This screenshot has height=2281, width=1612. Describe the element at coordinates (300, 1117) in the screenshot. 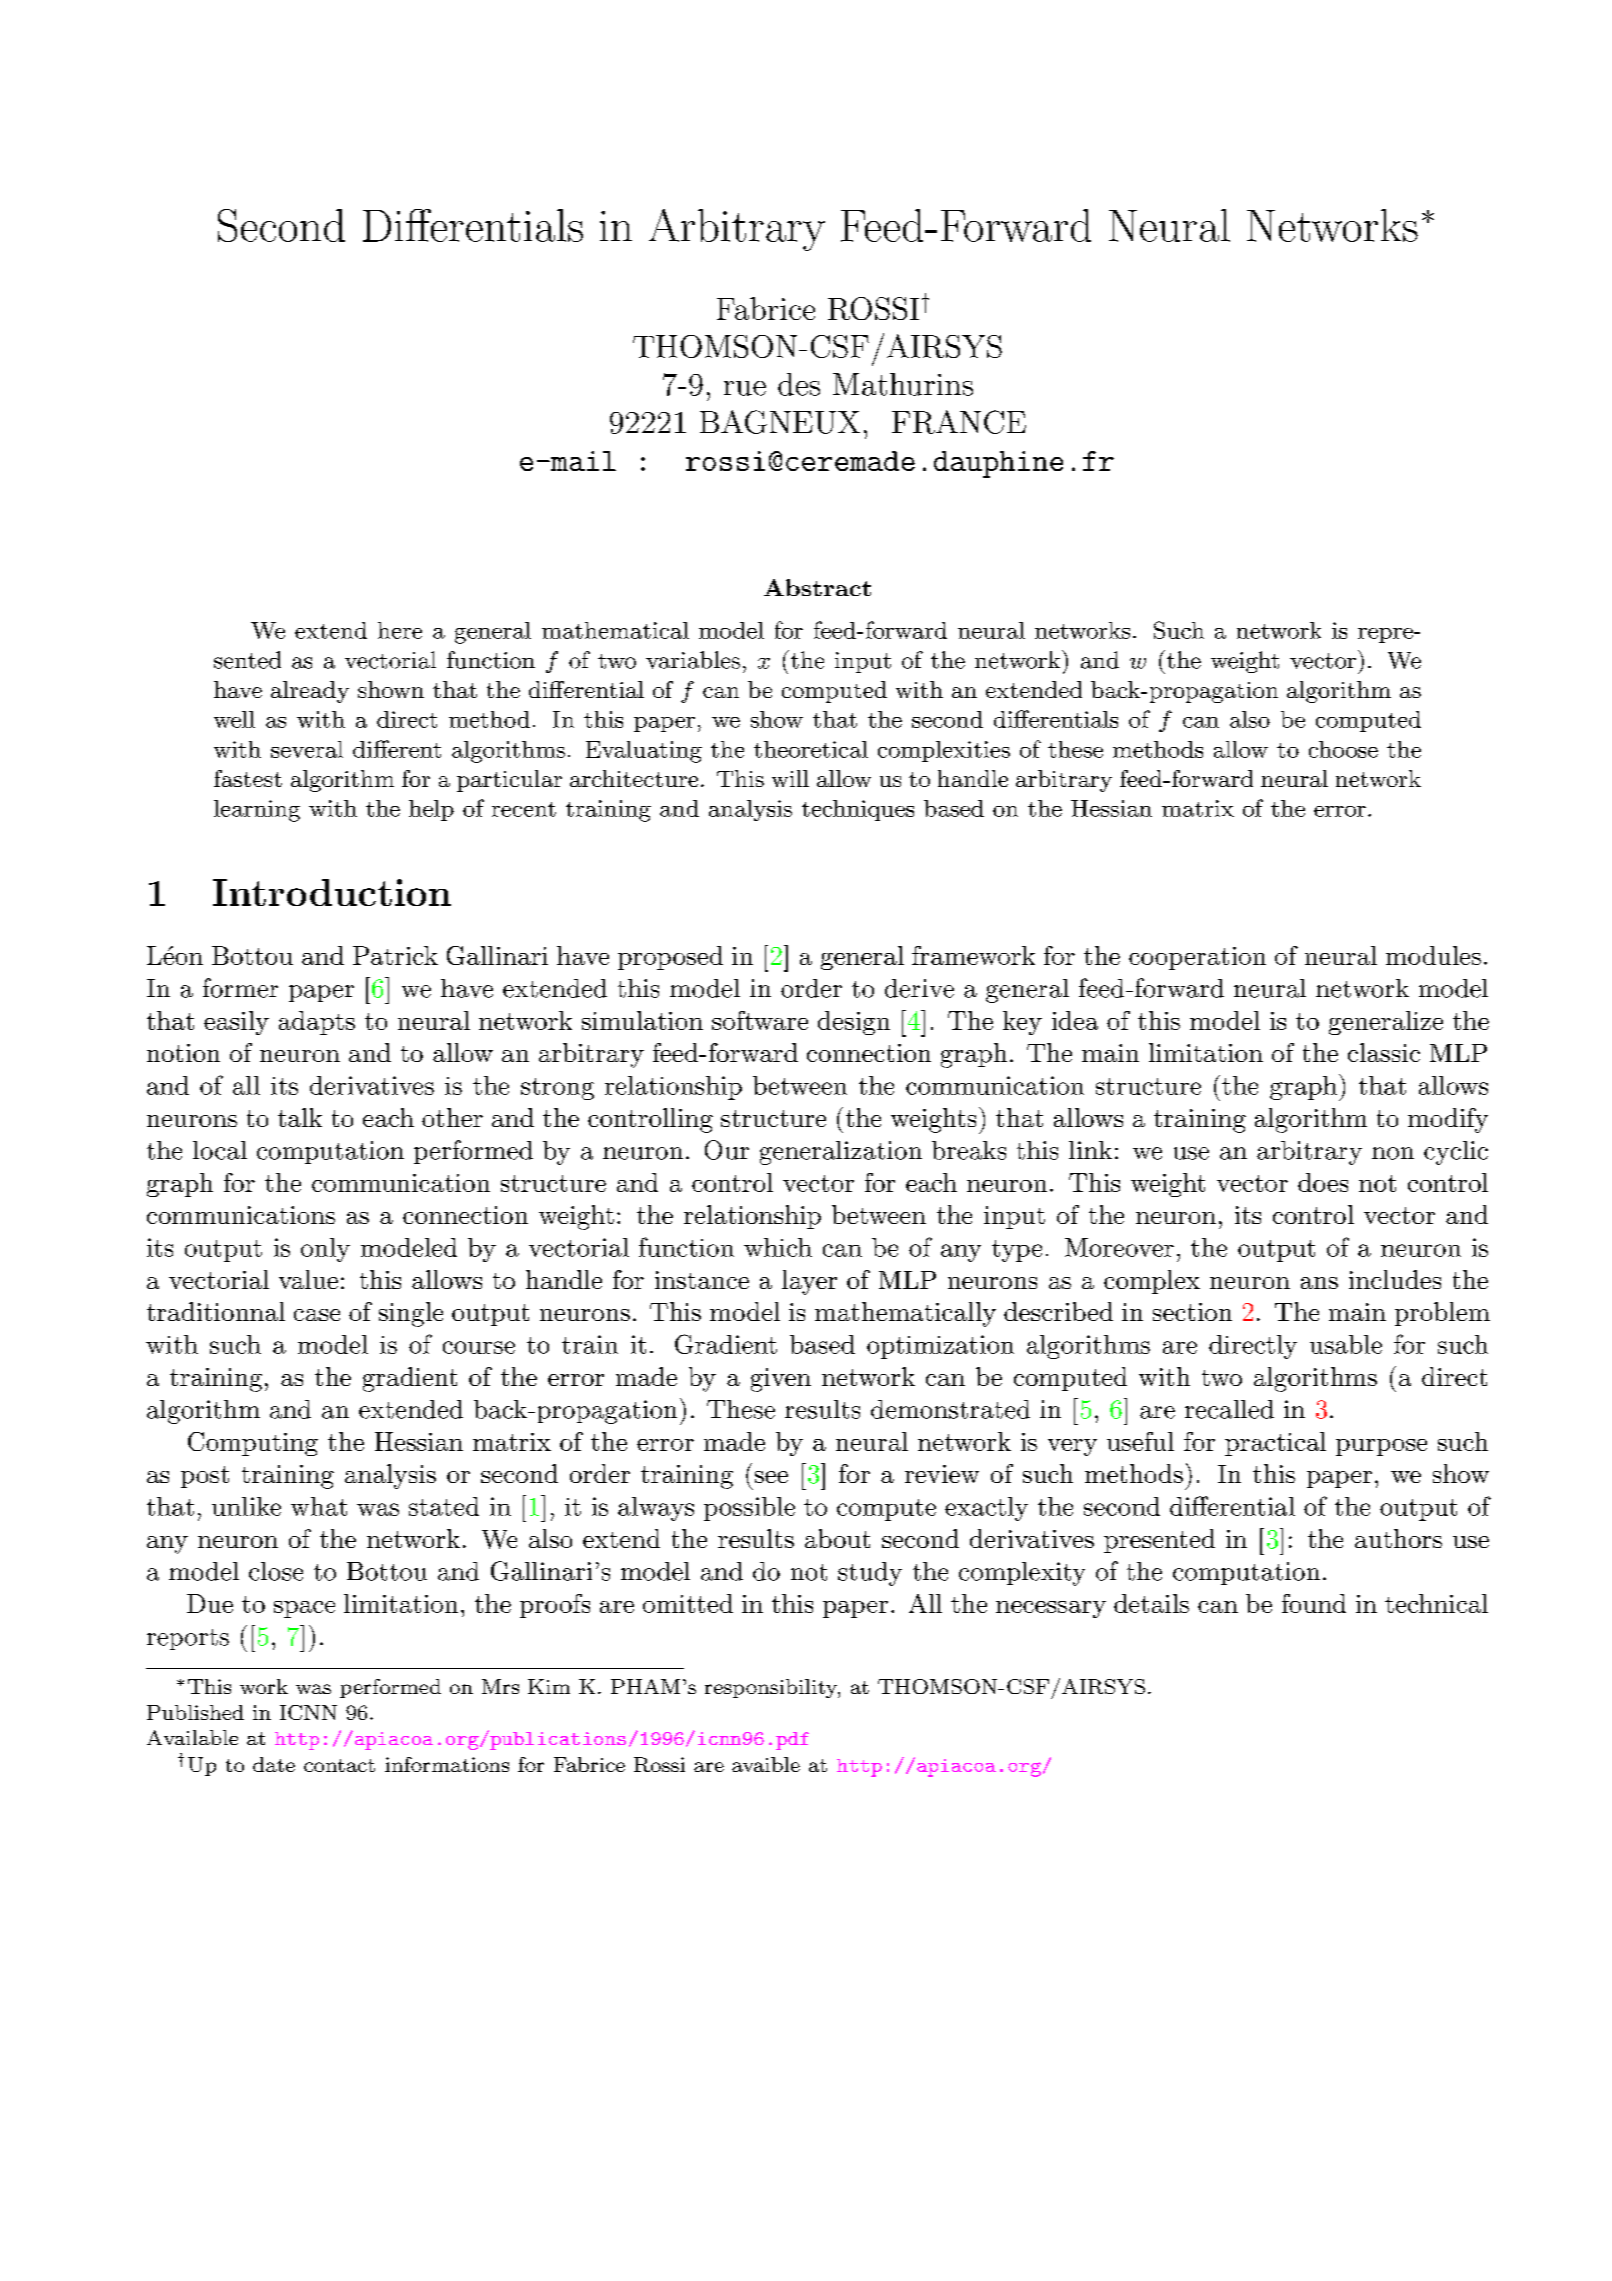

I see `talk` at that location.
